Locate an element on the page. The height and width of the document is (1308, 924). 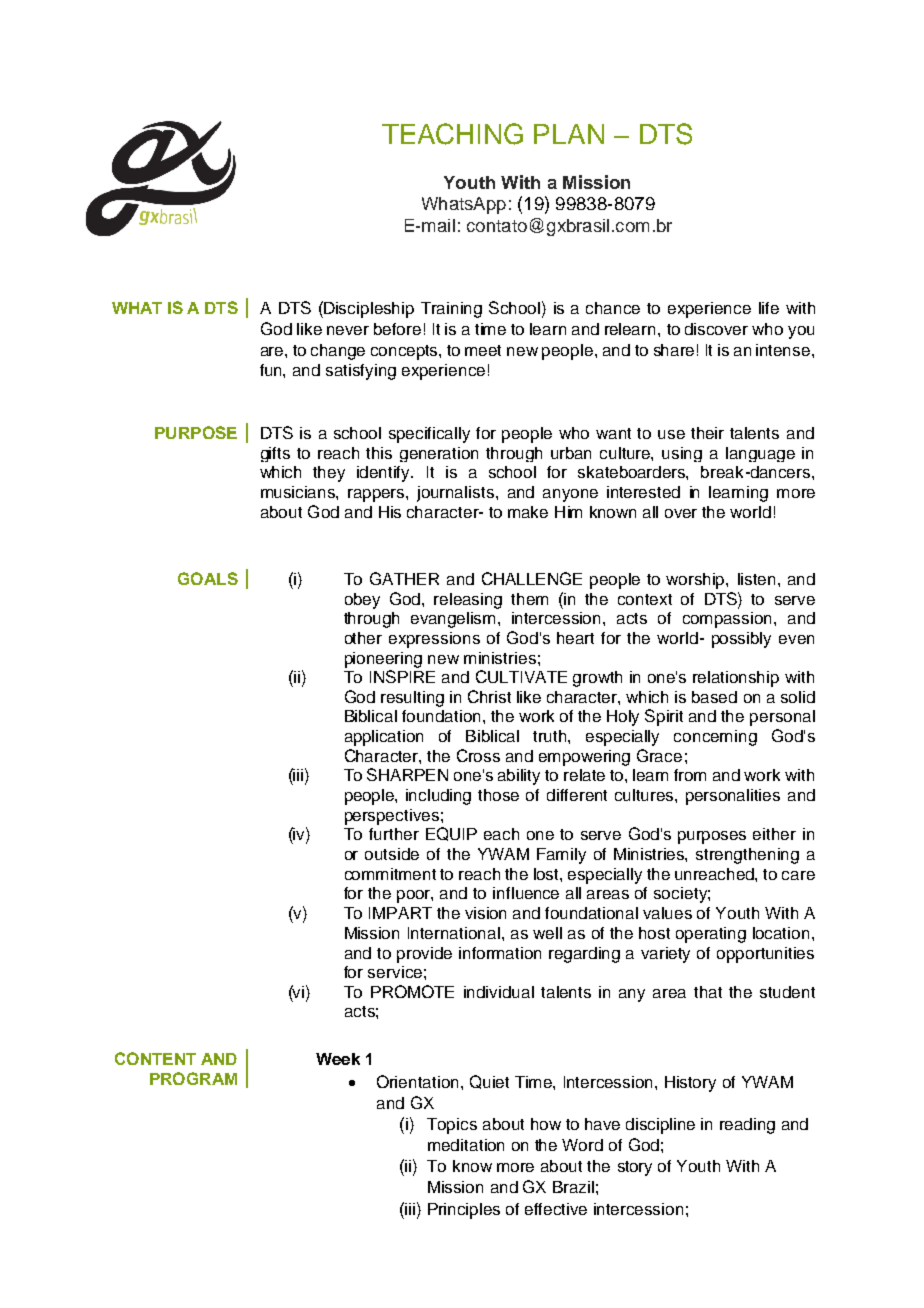
PROGRAM is located at coordinates (193, 1078).
